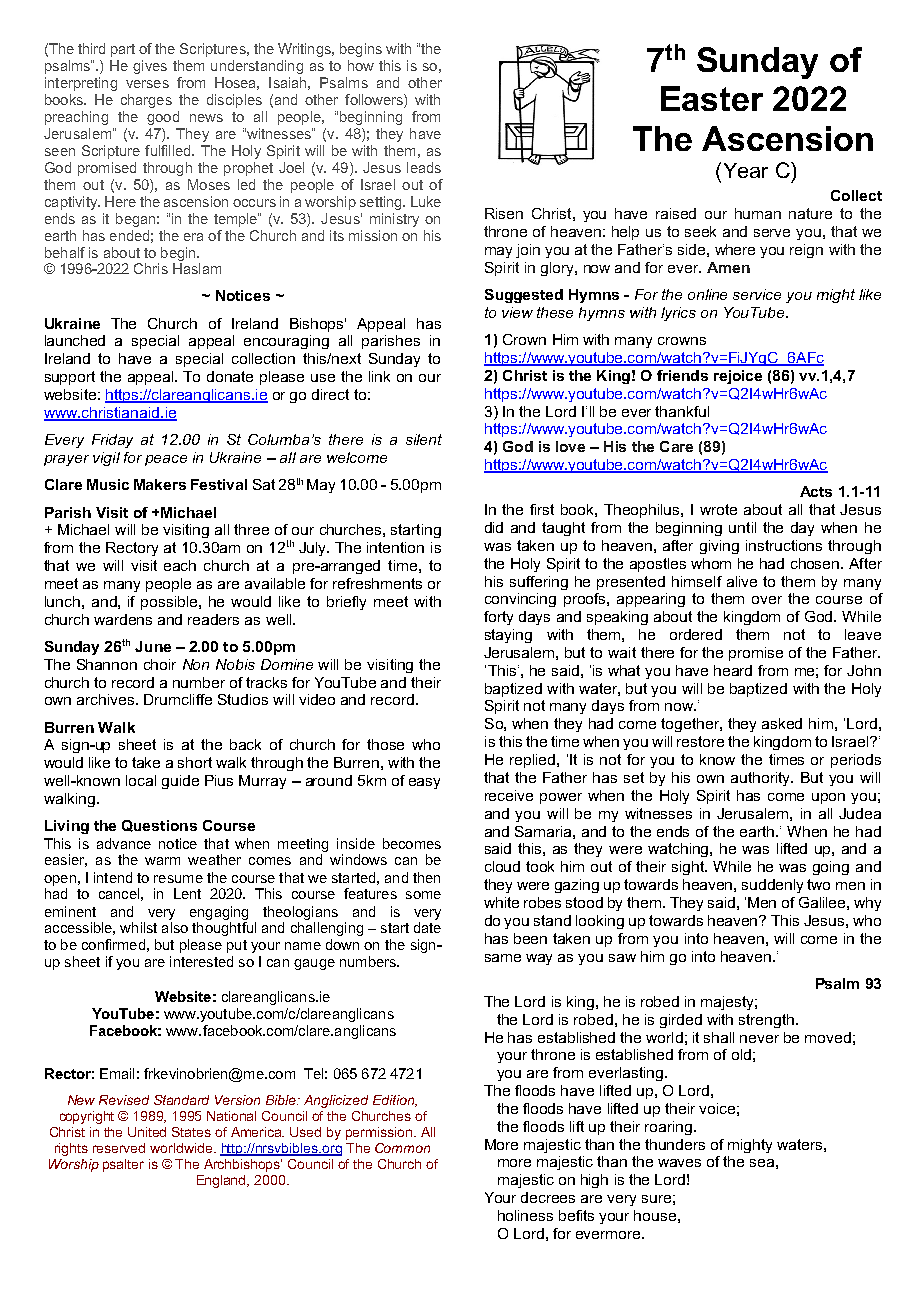 This page has height=1308, width=924. Describe the element at coordinates (712, 98) in the page. I see `Easter` at that location.
